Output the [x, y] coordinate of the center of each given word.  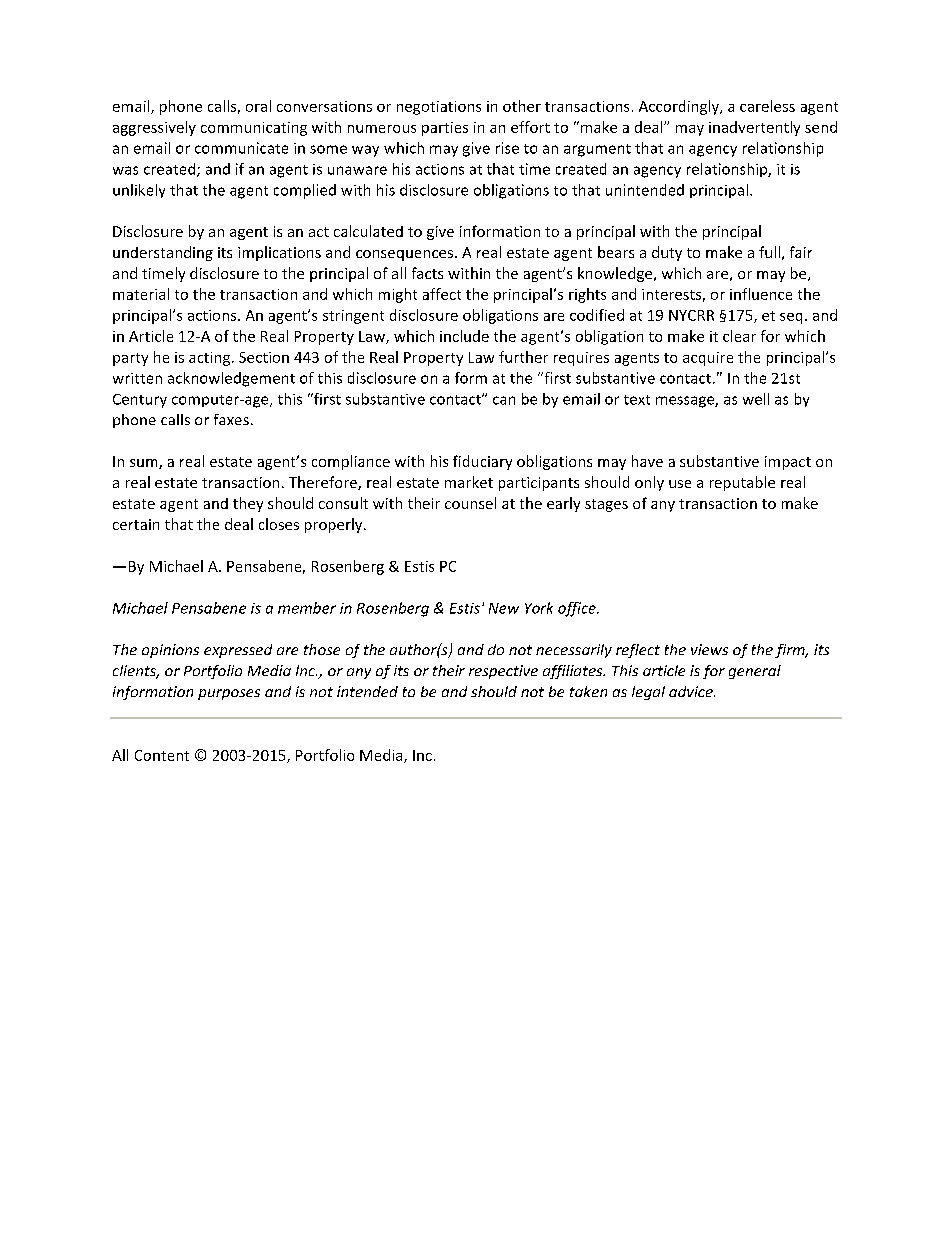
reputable [742, 483]
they [248, 504]
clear [739, 336]
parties [445, 129]
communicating [254, 129]
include [464, 336]
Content [162, 755]
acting [211, 359]
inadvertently [754, 128]
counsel [470, 503]
